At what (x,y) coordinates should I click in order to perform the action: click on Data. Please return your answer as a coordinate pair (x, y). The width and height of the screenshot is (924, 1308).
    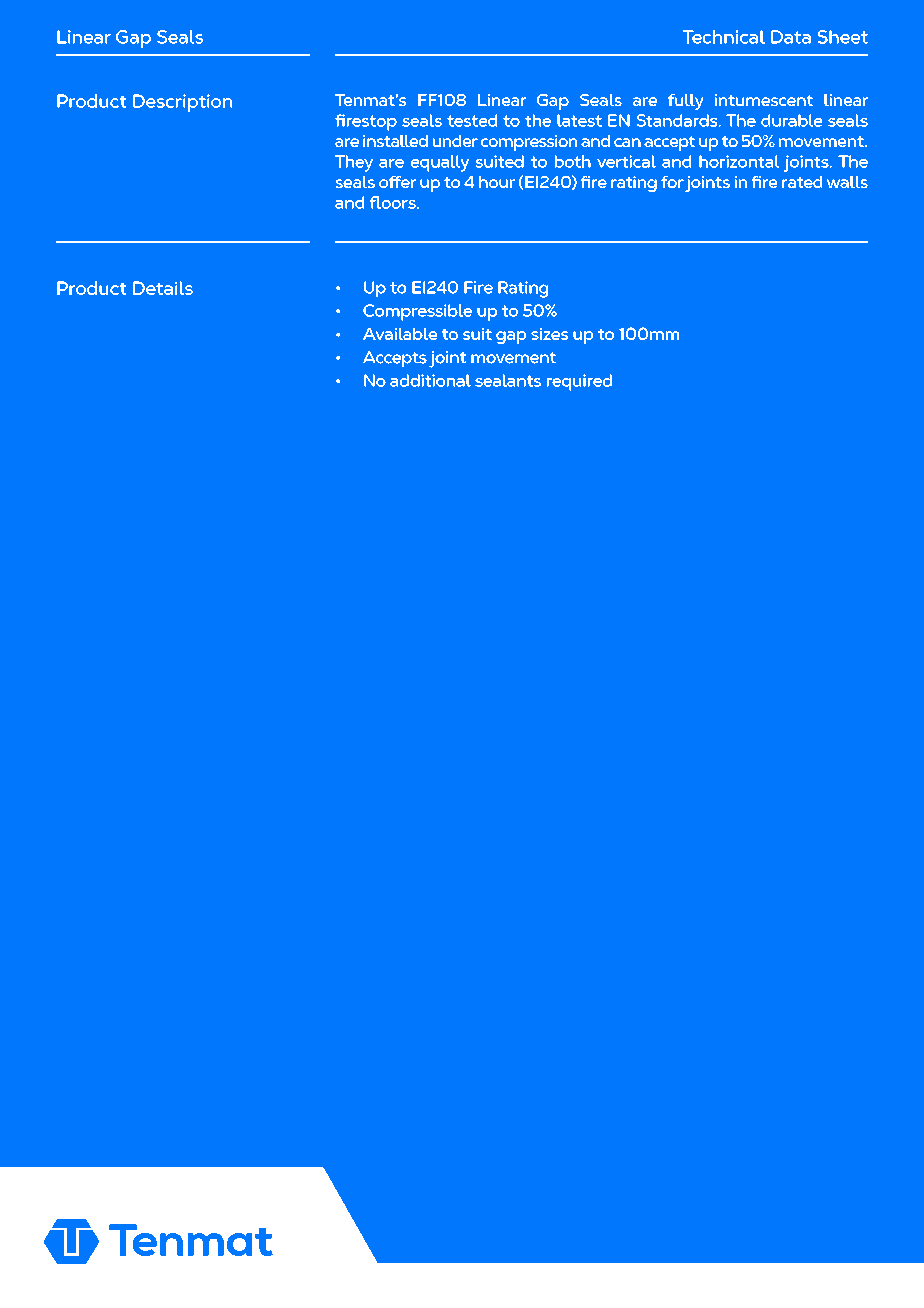
    Looking at the image, I should click on (791, 37).
